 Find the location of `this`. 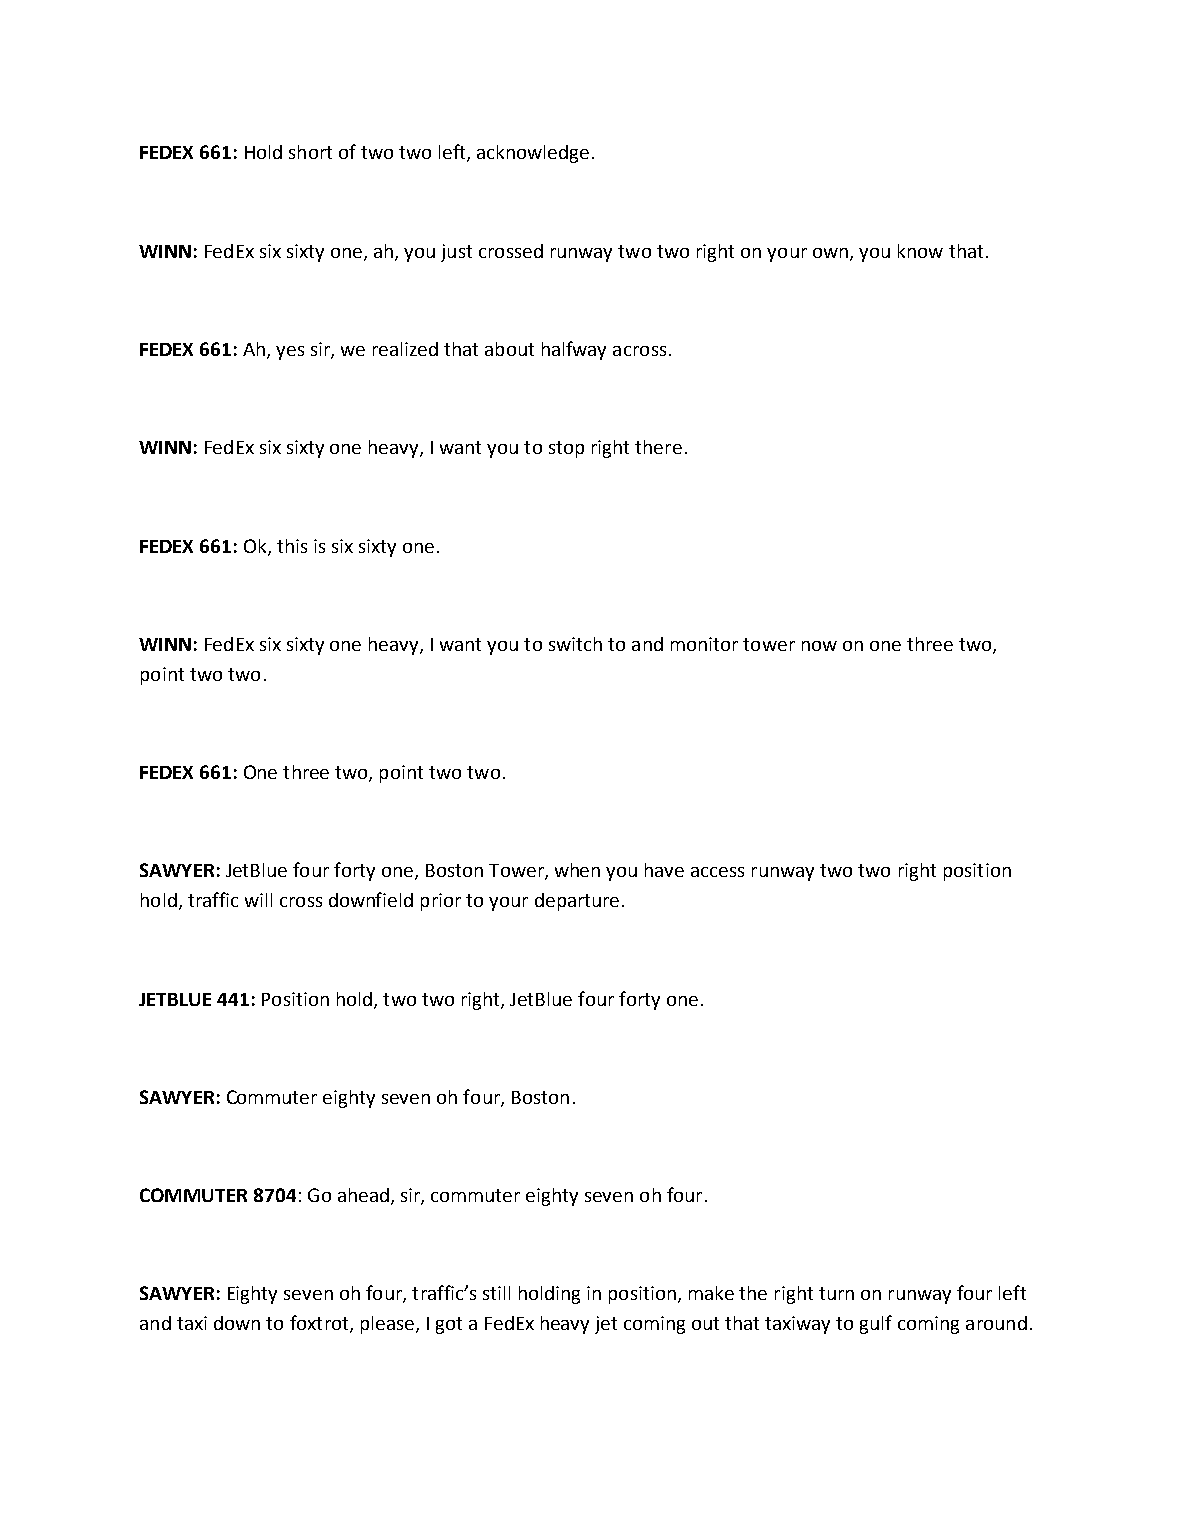

this is located at coordinates (292, 546).
